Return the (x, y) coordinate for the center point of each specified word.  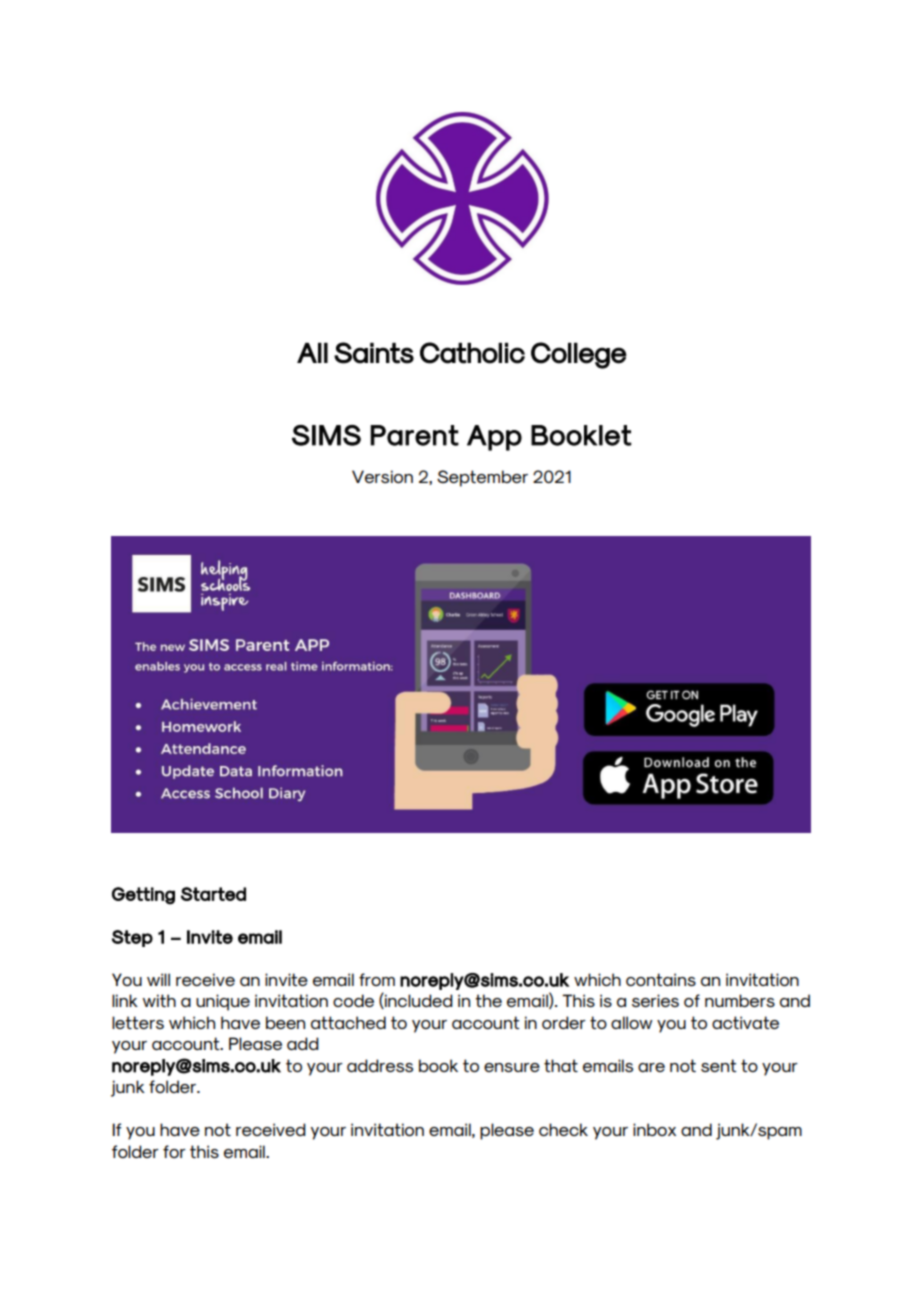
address (380, 1065)
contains (661, 979)
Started (213, 894)
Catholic (472, 353)
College (579, 355)
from (377, 979)
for (174, 1151)
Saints (374, 353)
